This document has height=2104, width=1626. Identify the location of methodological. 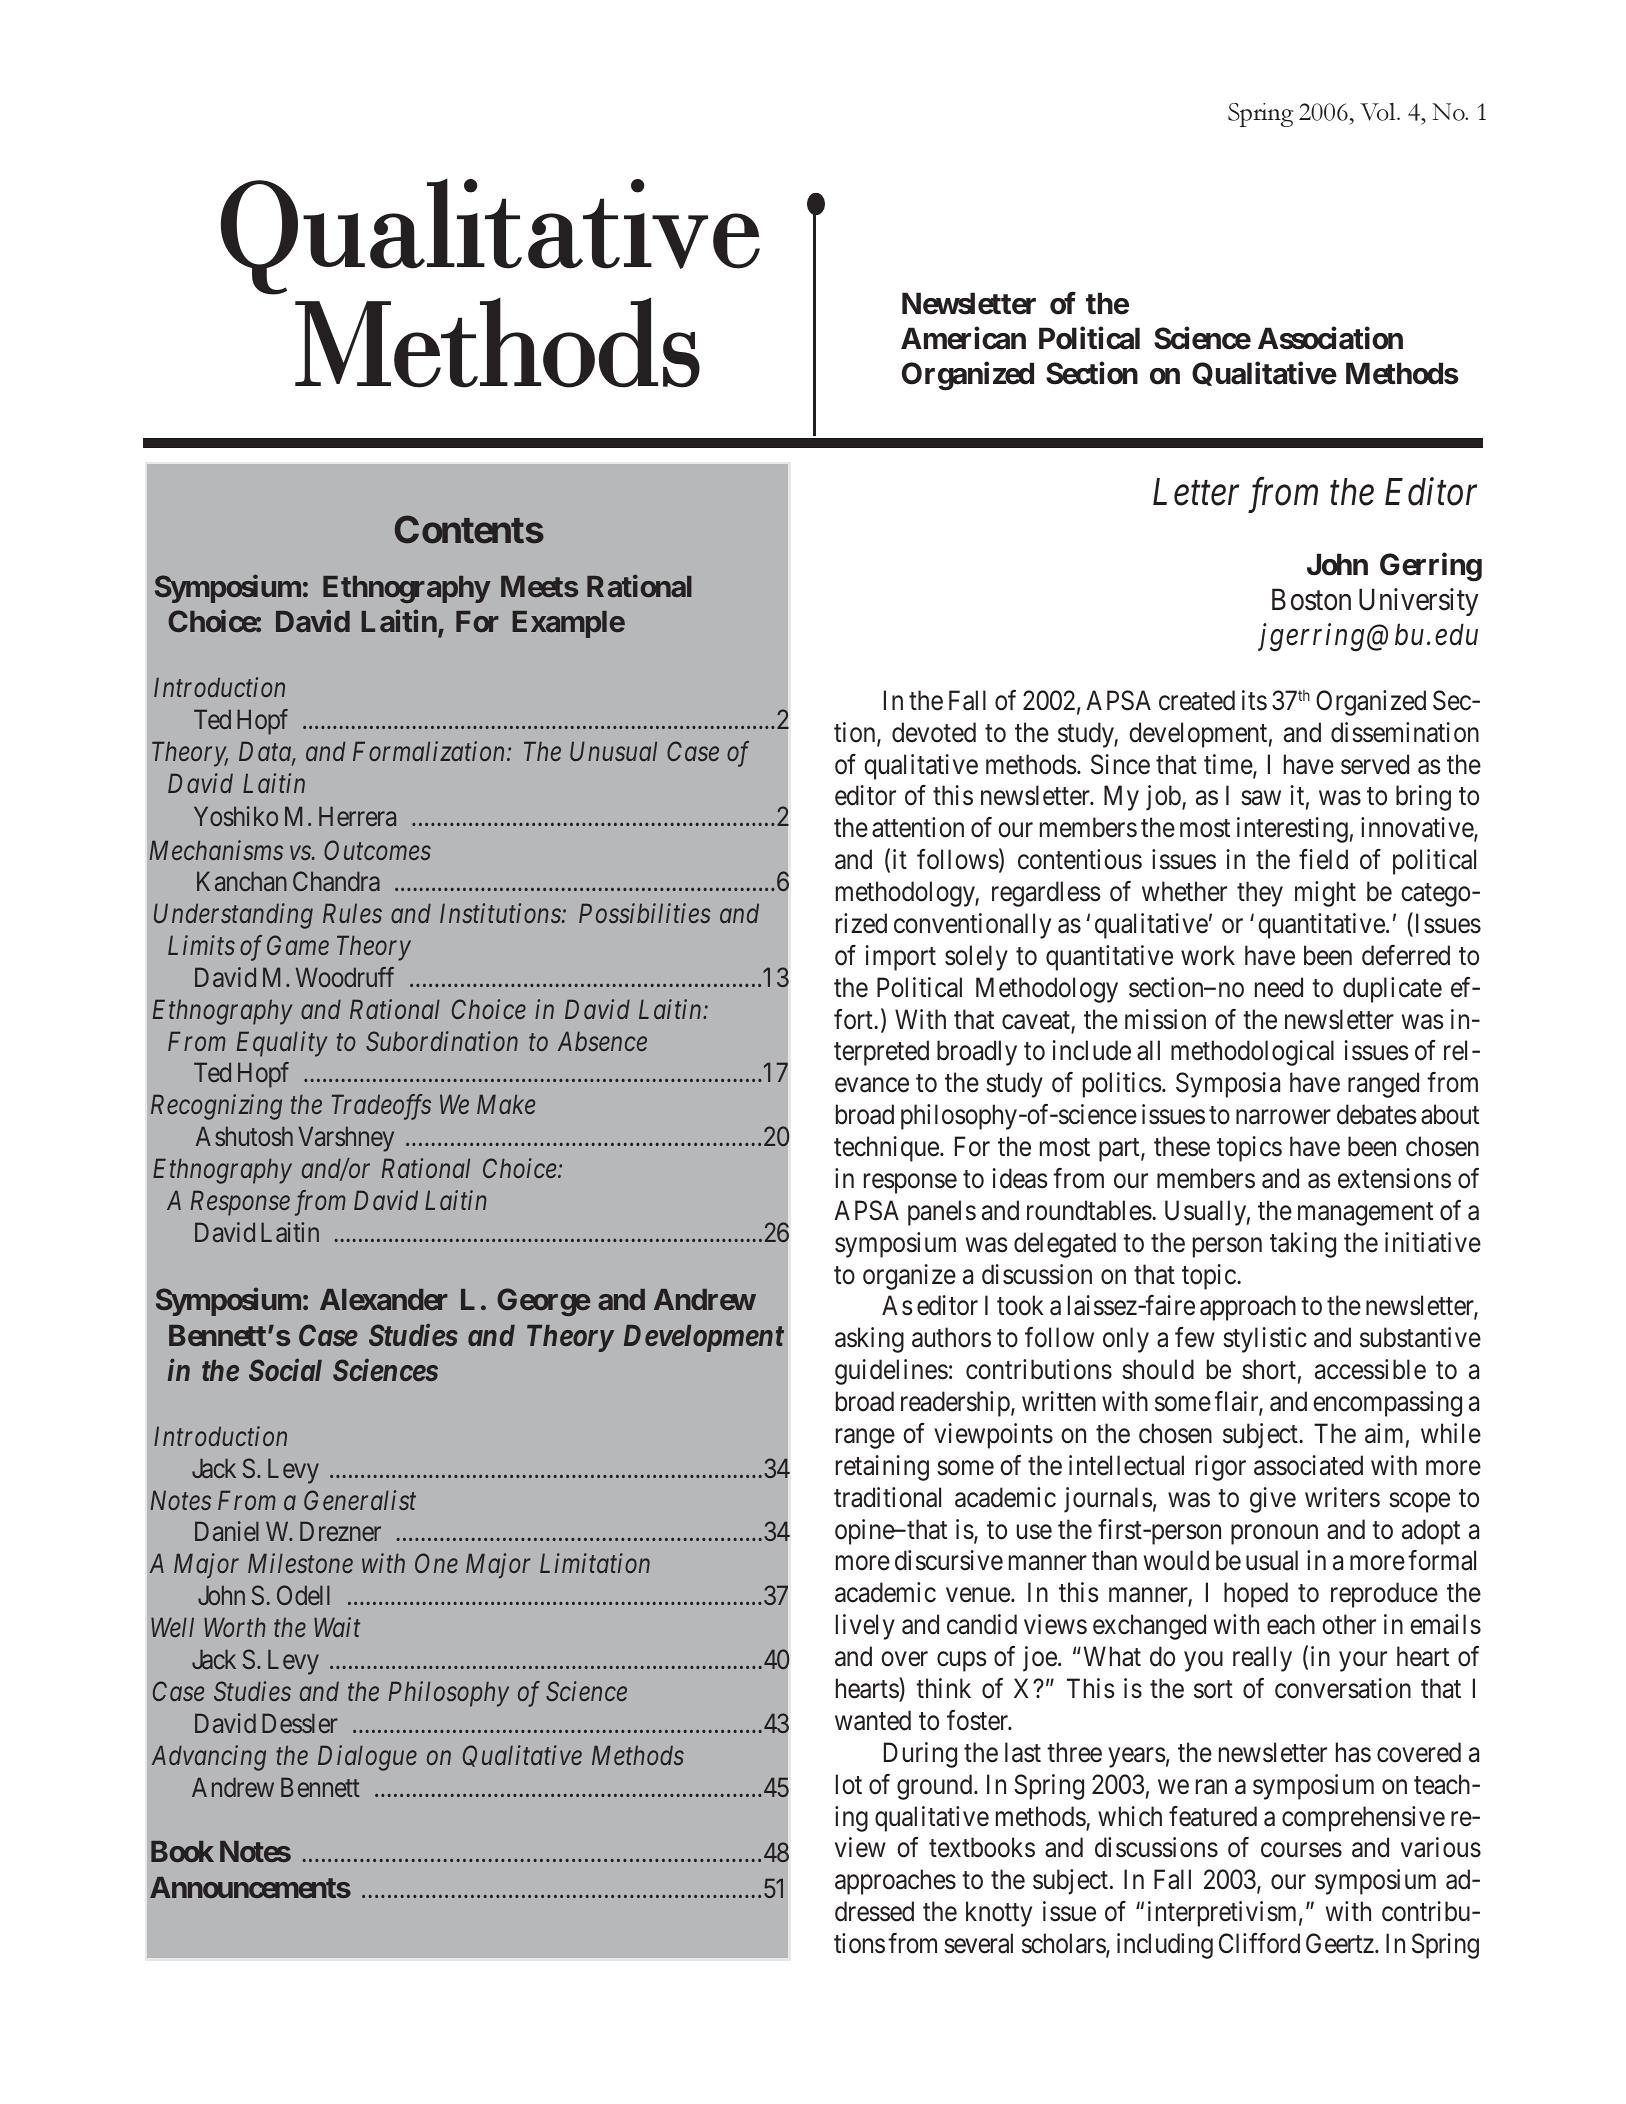
(1252, 1053).
